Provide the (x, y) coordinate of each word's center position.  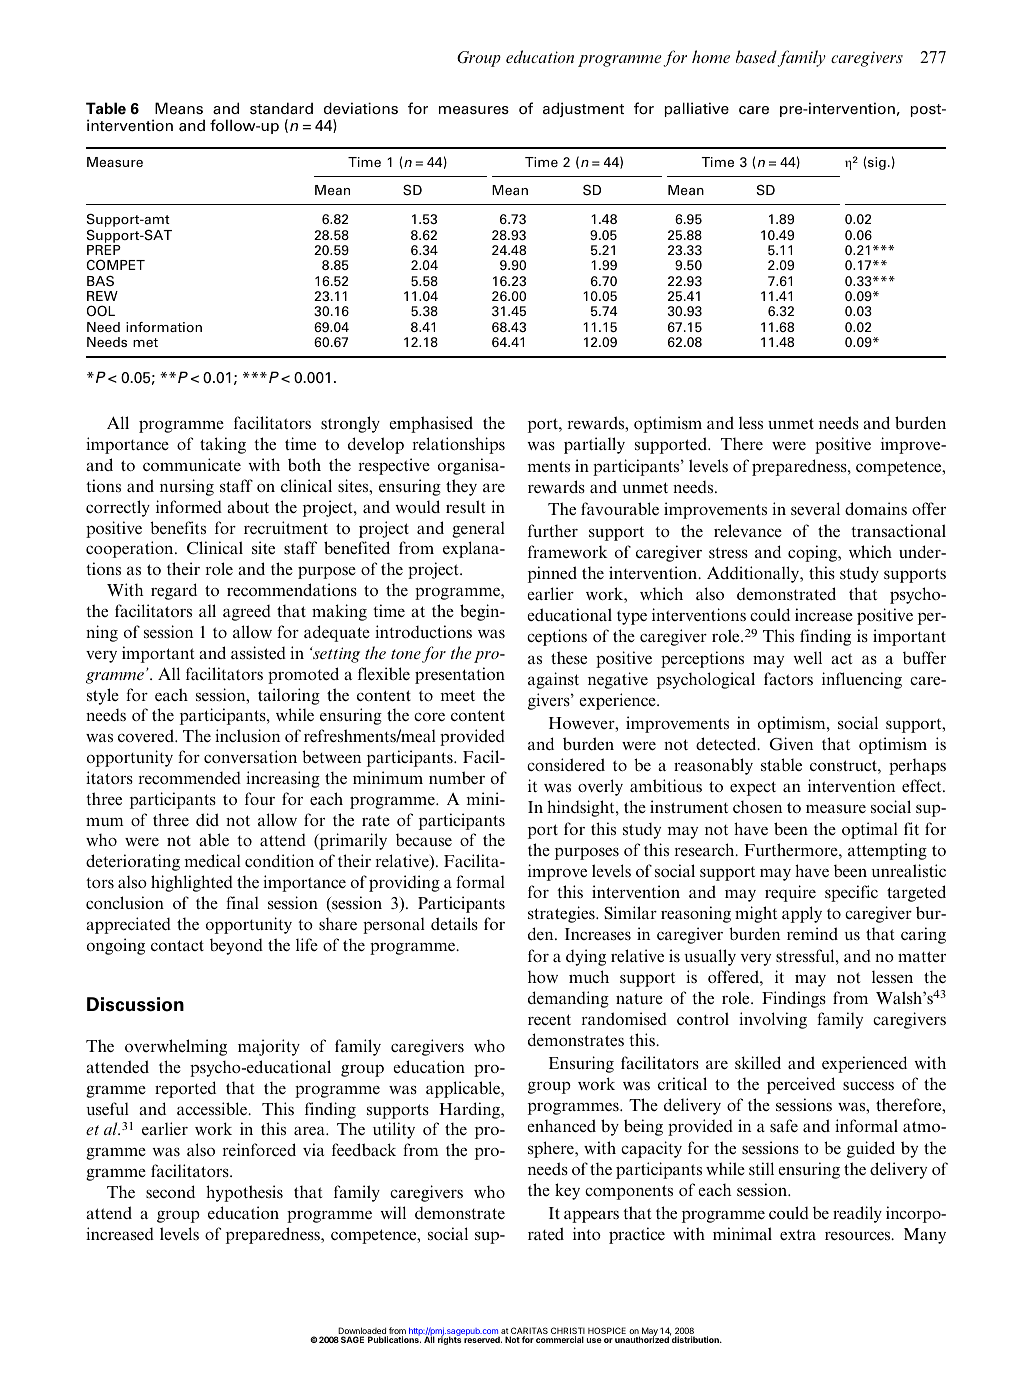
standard (281, 108)
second (170, 1191)
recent (549, 1019)
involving (773, 1020)
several (815, 508)
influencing (862, 680)
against (553, 680)
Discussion (135, 1004)
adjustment (583, 109)
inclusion (247, 735)
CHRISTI (568, 1332)
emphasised (431, 424)
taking (223, 445)
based (757, 58)
